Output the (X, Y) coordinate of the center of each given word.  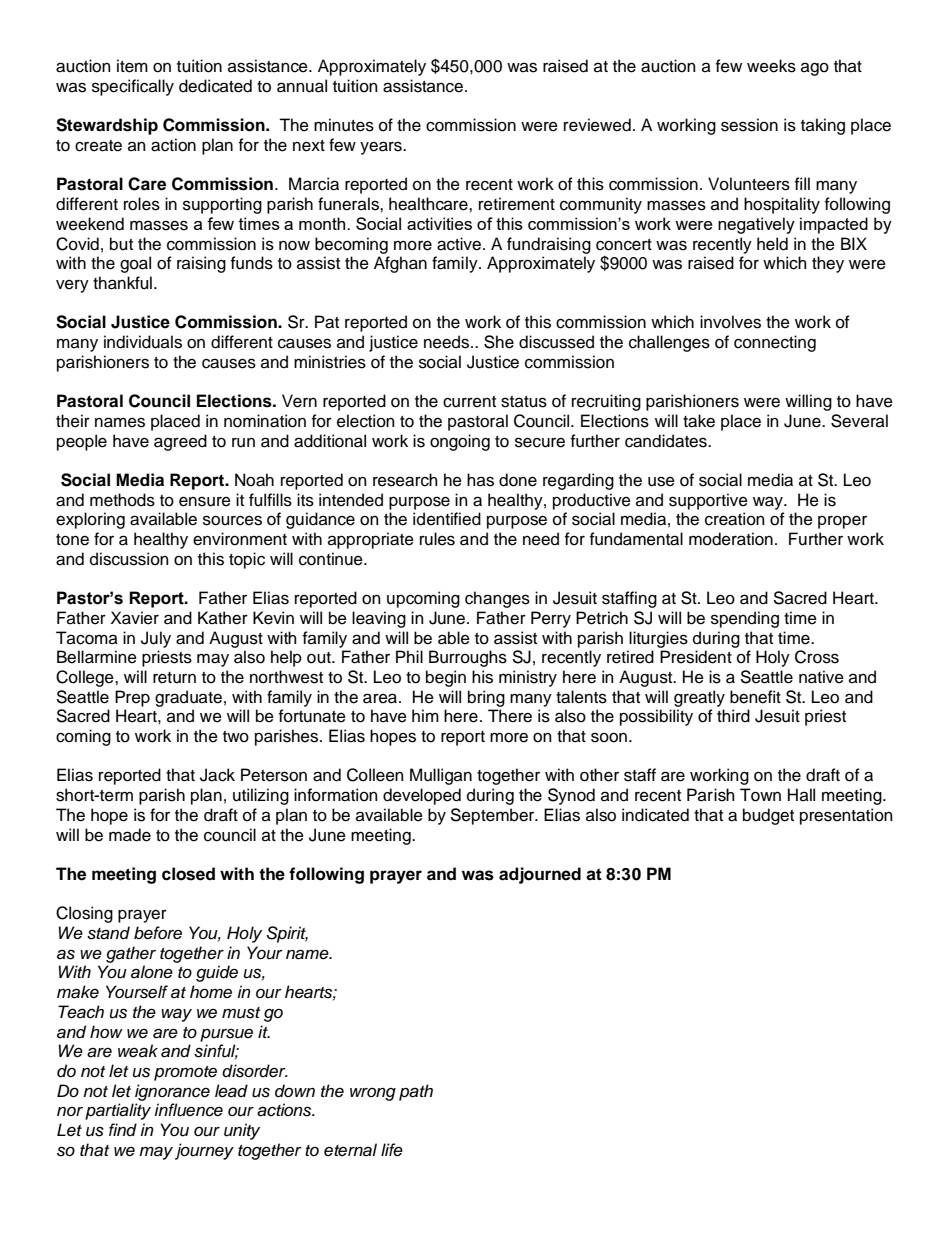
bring (486, 698)
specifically (133, 87)
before (158, 933)
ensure (205, 501)
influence (188, 1110)
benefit (755, 697)
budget (768, 816)
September (493, 816)
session (749, 125)
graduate (188, 698)
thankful (122, 283)
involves (730, 322)
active (459, 244)
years (382, 148)
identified (447, 519)
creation (735, 519)
